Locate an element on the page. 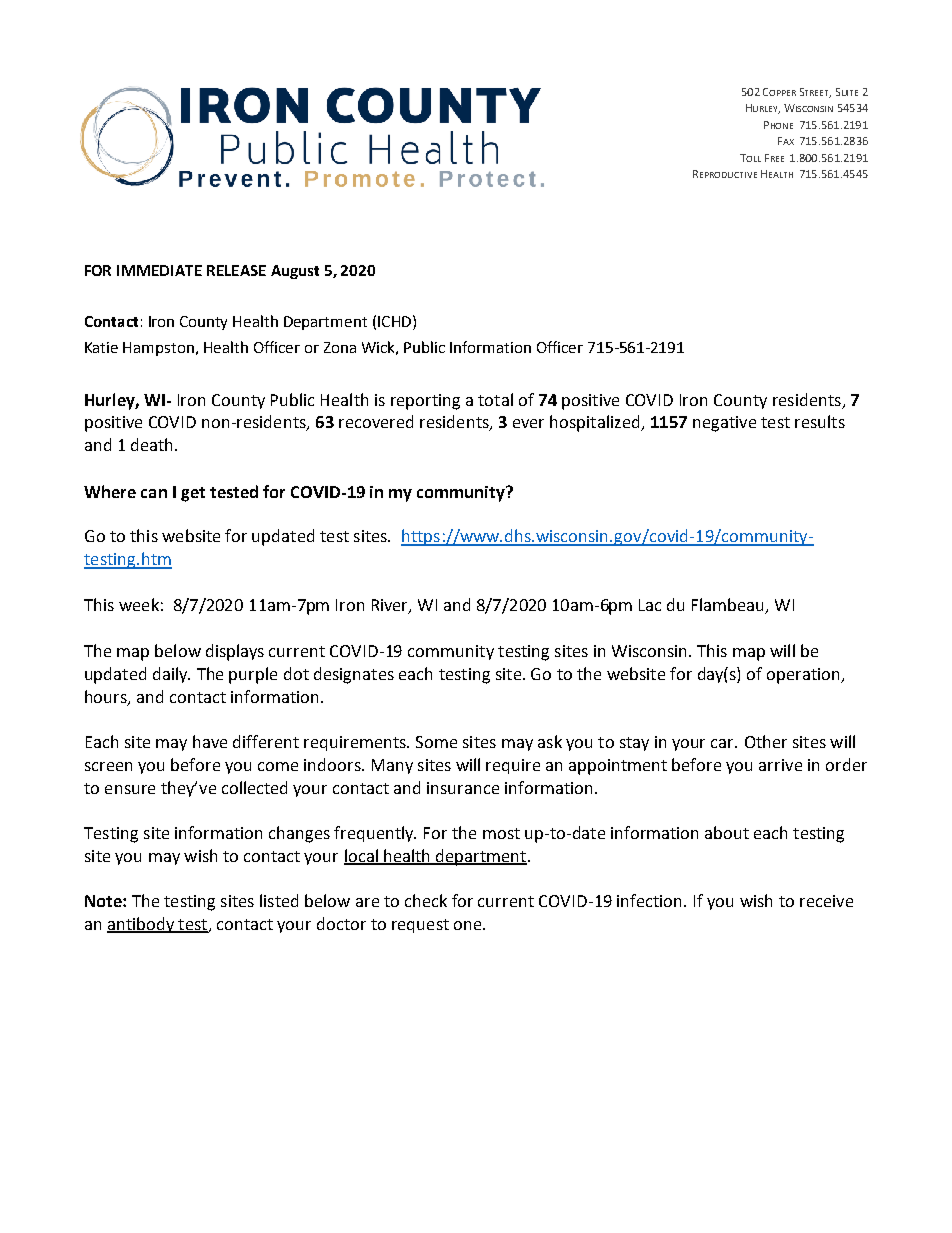  negative is located at coordinates (724, 424).
